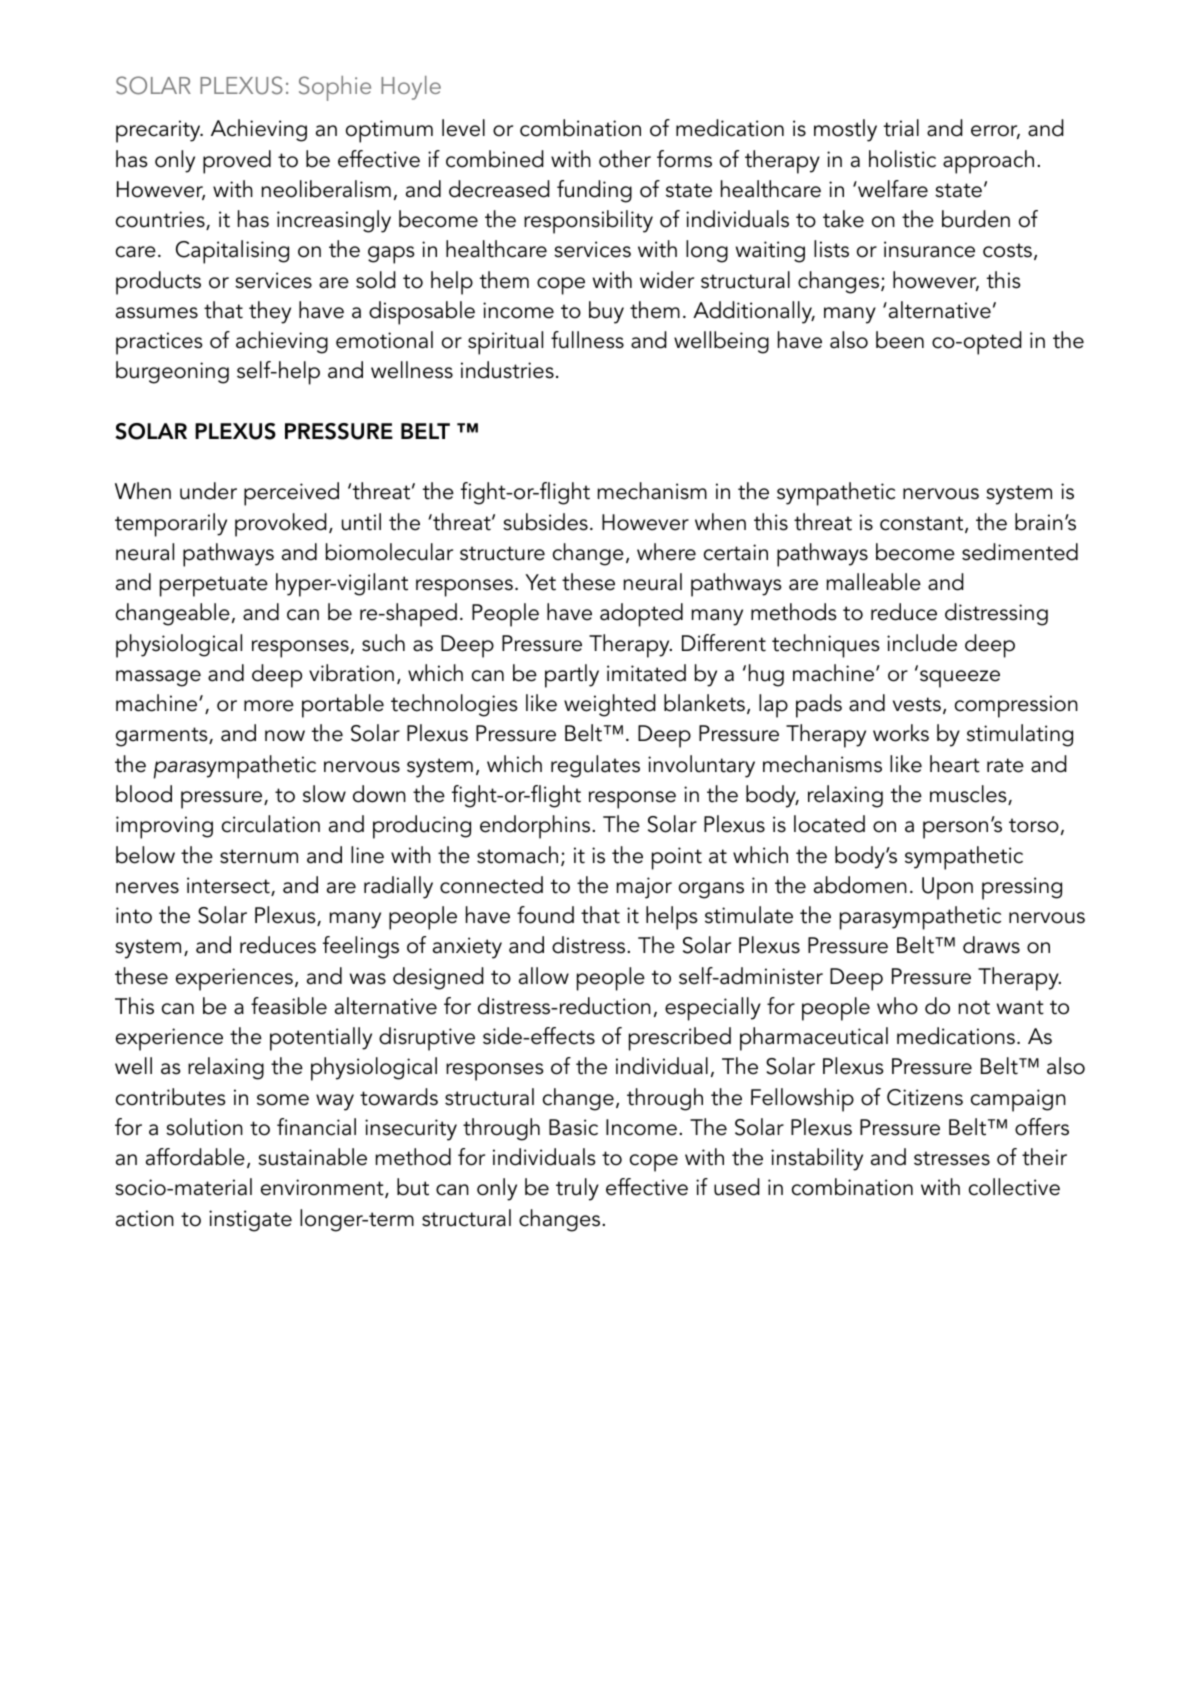  Describe the element at coordinates (208, 491) in the document. I see `under` at that location.
